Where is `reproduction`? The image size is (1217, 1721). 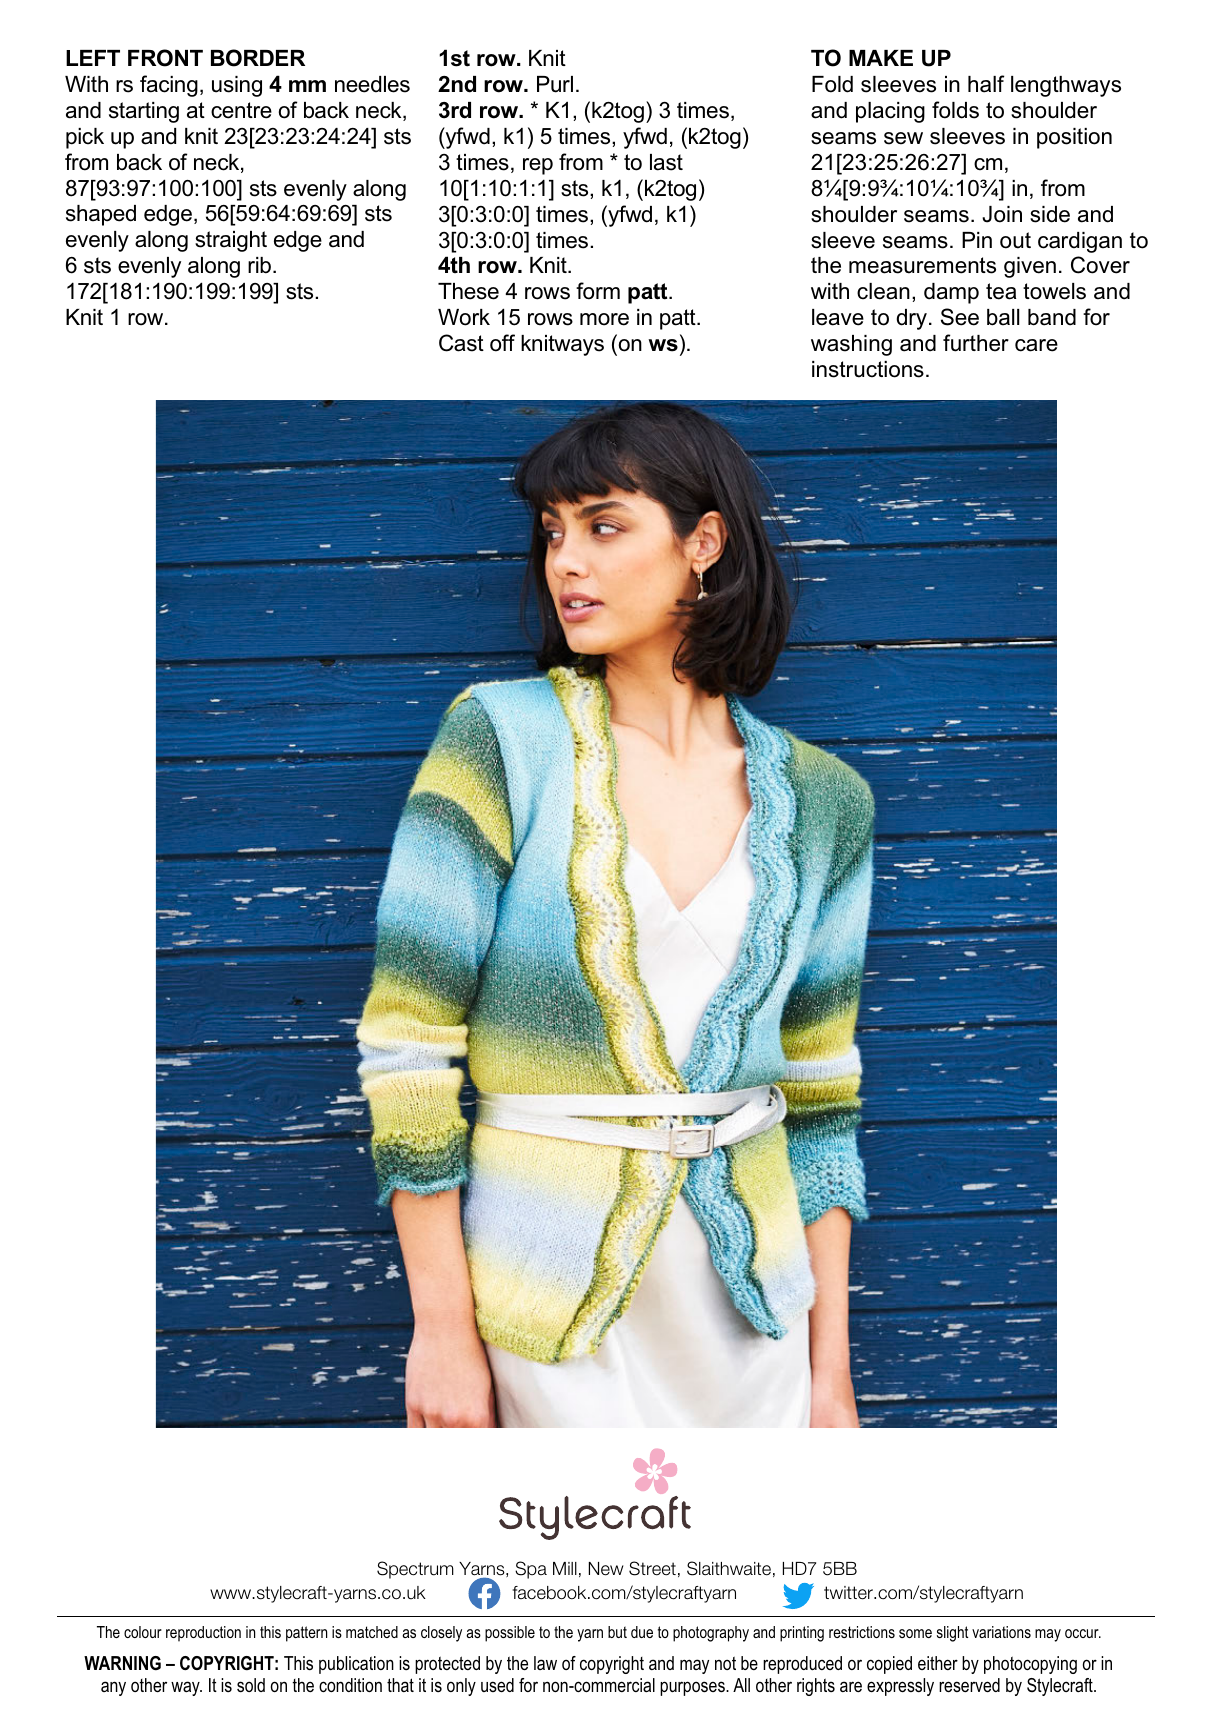 reproduction is located at coordinates (203, 1634).
